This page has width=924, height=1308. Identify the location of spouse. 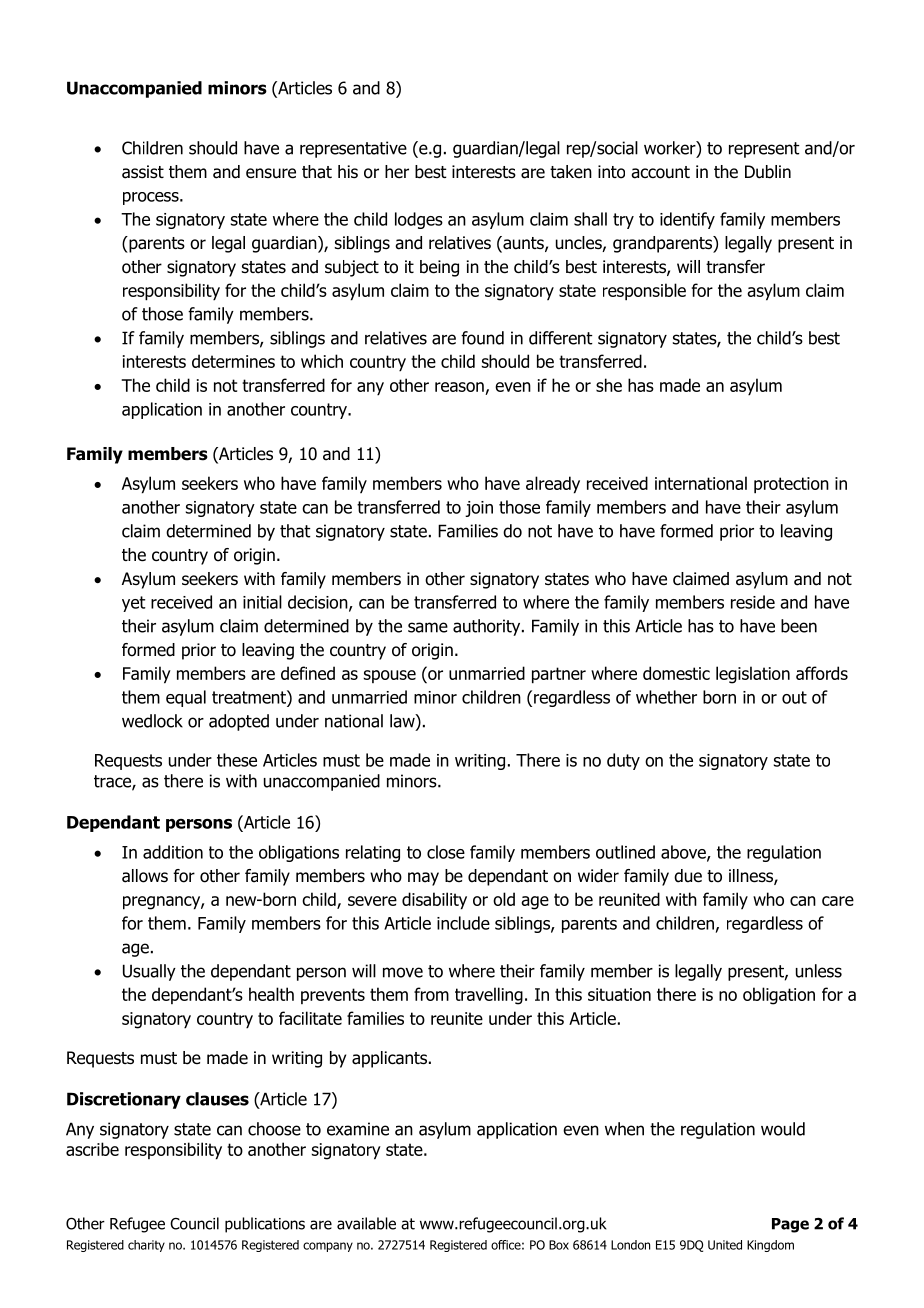
(390, 676).
